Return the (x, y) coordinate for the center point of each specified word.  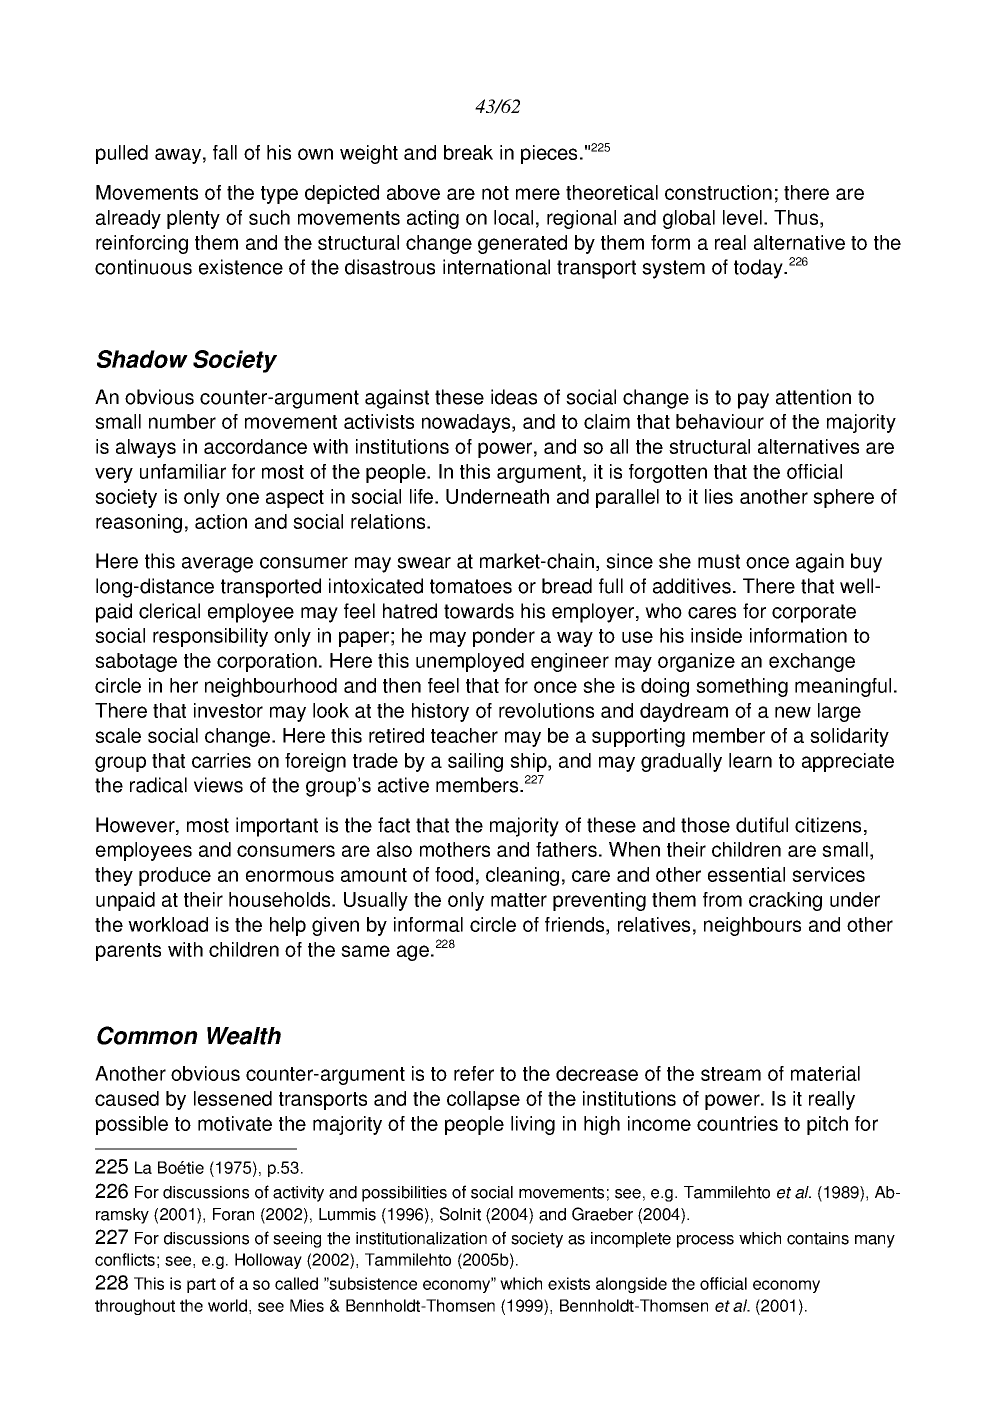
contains (818, 1238)
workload (168, 924)
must (719, 561)
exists (569, 1283)
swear (424, 563)
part (201, 1285)
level (742, 217)
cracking (785, 901)
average (217, 565)
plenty (193, 219)
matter (519, 900)
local (513, 217)
